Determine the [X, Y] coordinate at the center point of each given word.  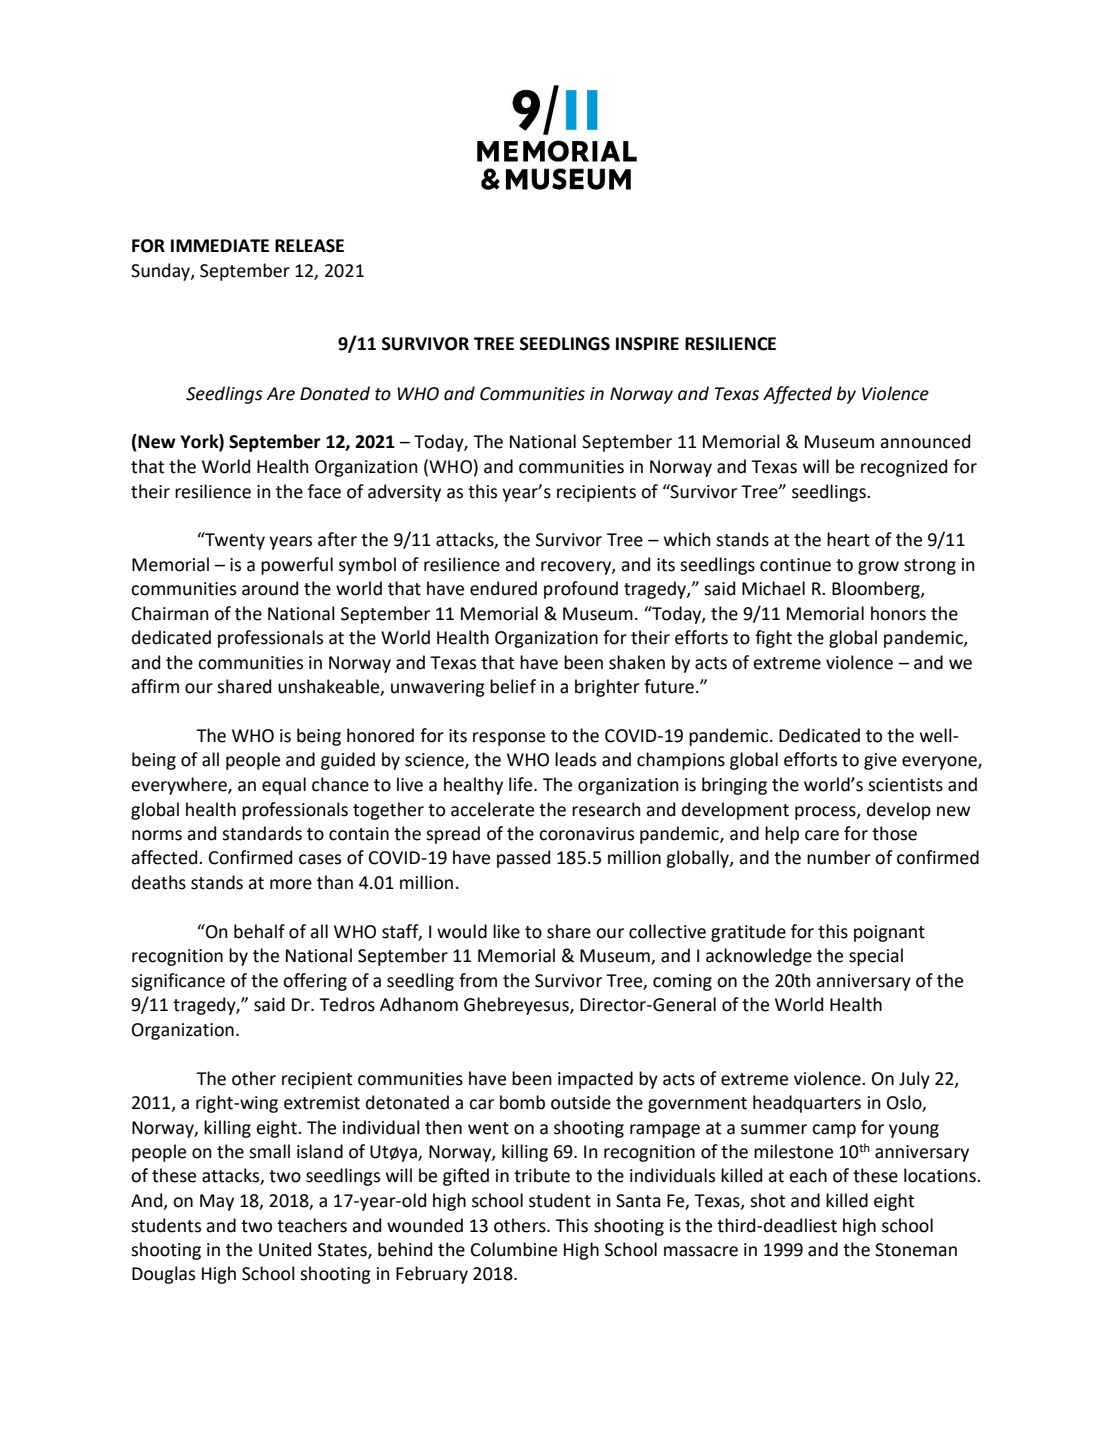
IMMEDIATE [220, 245]
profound [581, 590]
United [285, 1249]
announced [925, 441]
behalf [259, 931]
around [270, 588]
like [506, 931]
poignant [889, 933]
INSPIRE [647, 344]
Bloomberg [877, 590]
